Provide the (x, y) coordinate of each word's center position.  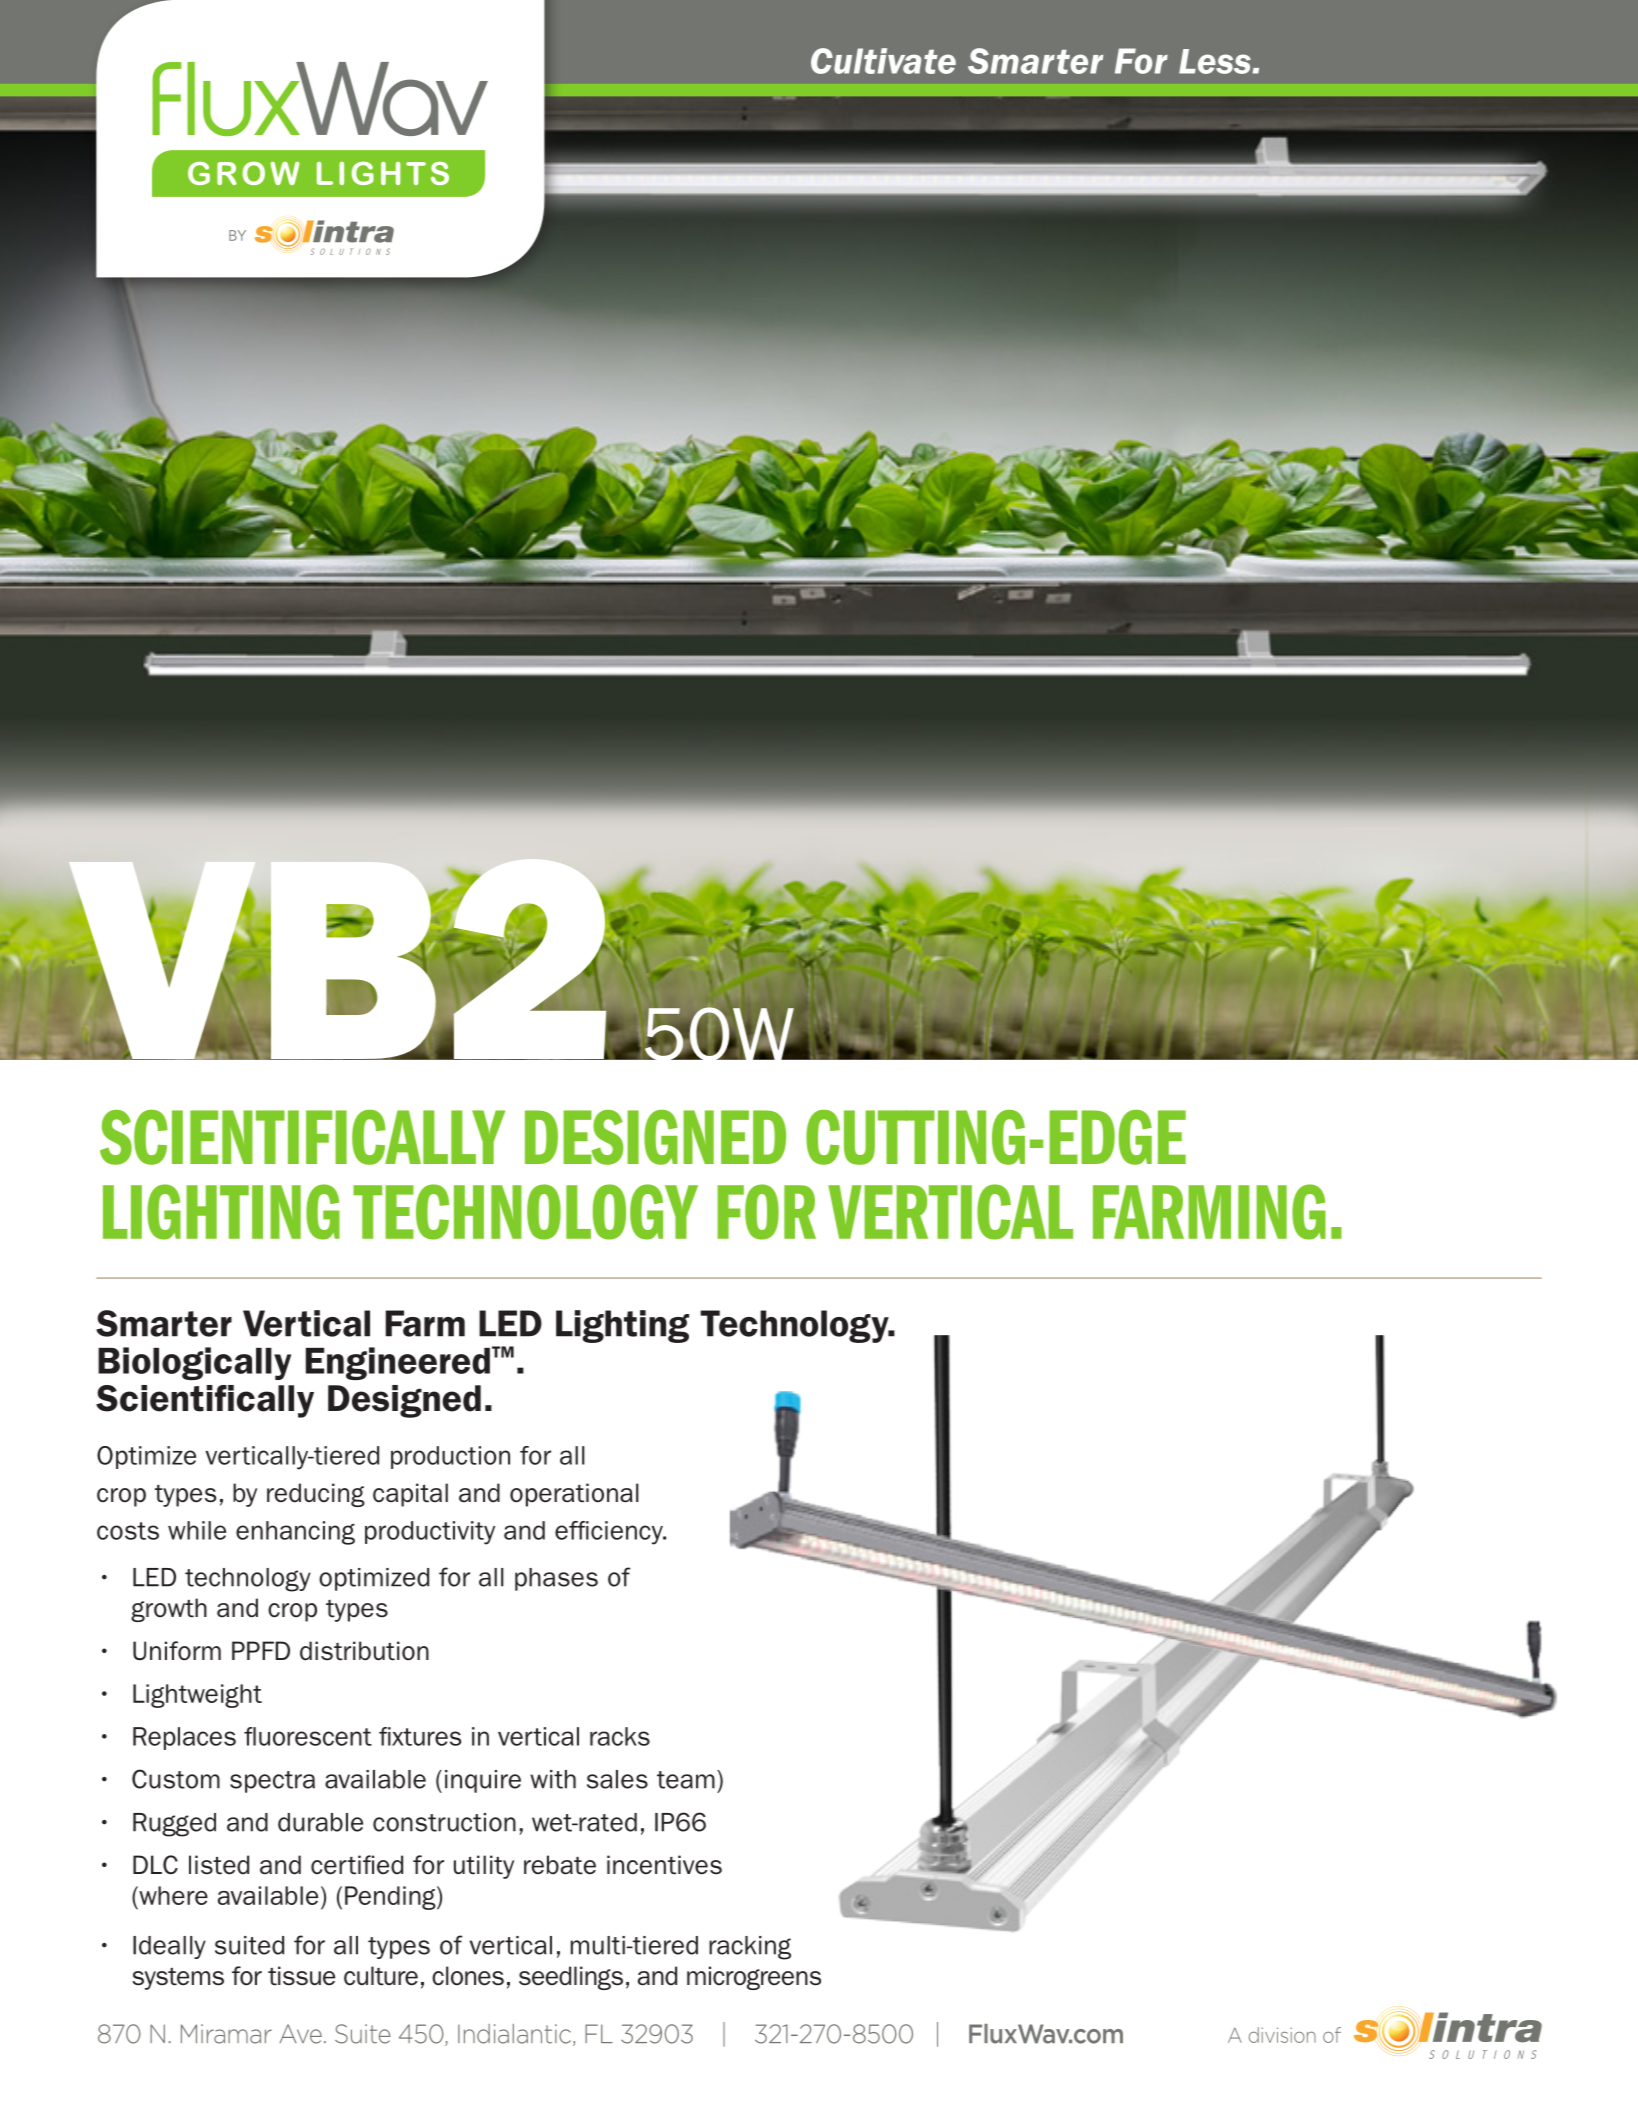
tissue (301, 1976)
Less (1215, 61)
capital (410, 1495)
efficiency (610, 1533)
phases (556, 1579)
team (686, 1780)
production (450, 1457)
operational (574, 1495)
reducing (316, 1495)
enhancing (295, 1533)
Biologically (194, 1363)
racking (750, 1948)
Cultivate (883, 61)
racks (620, 1736)
